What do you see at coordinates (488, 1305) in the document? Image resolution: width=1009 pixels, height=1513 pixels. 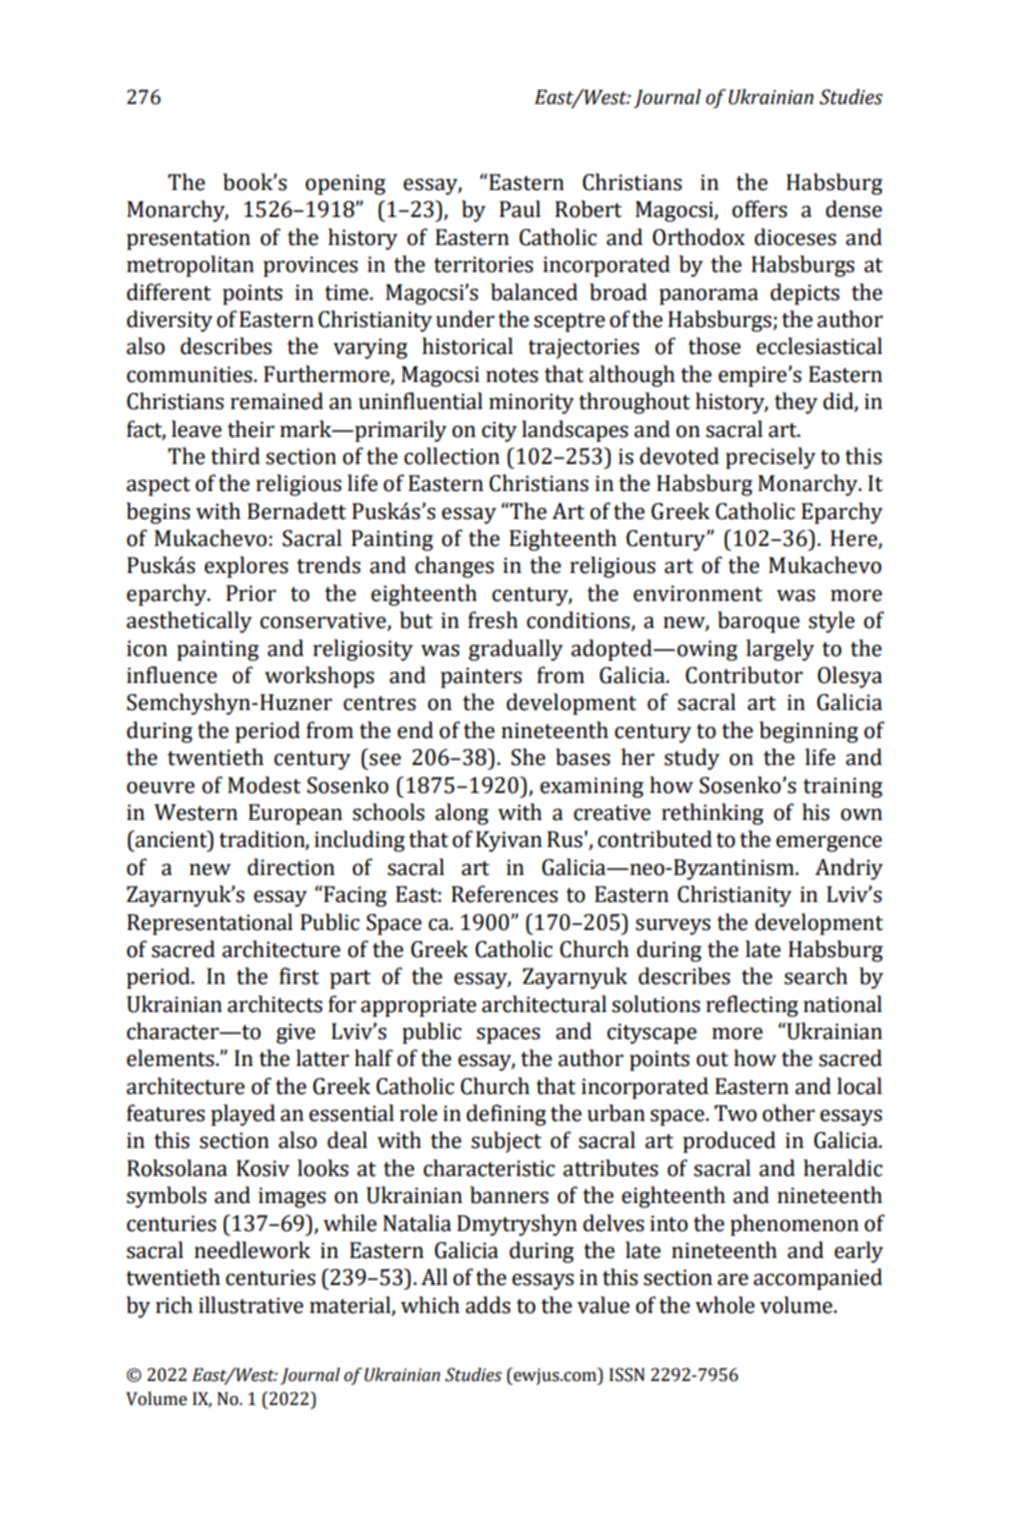 I see `adds` at bounding box center [488, 1305].
